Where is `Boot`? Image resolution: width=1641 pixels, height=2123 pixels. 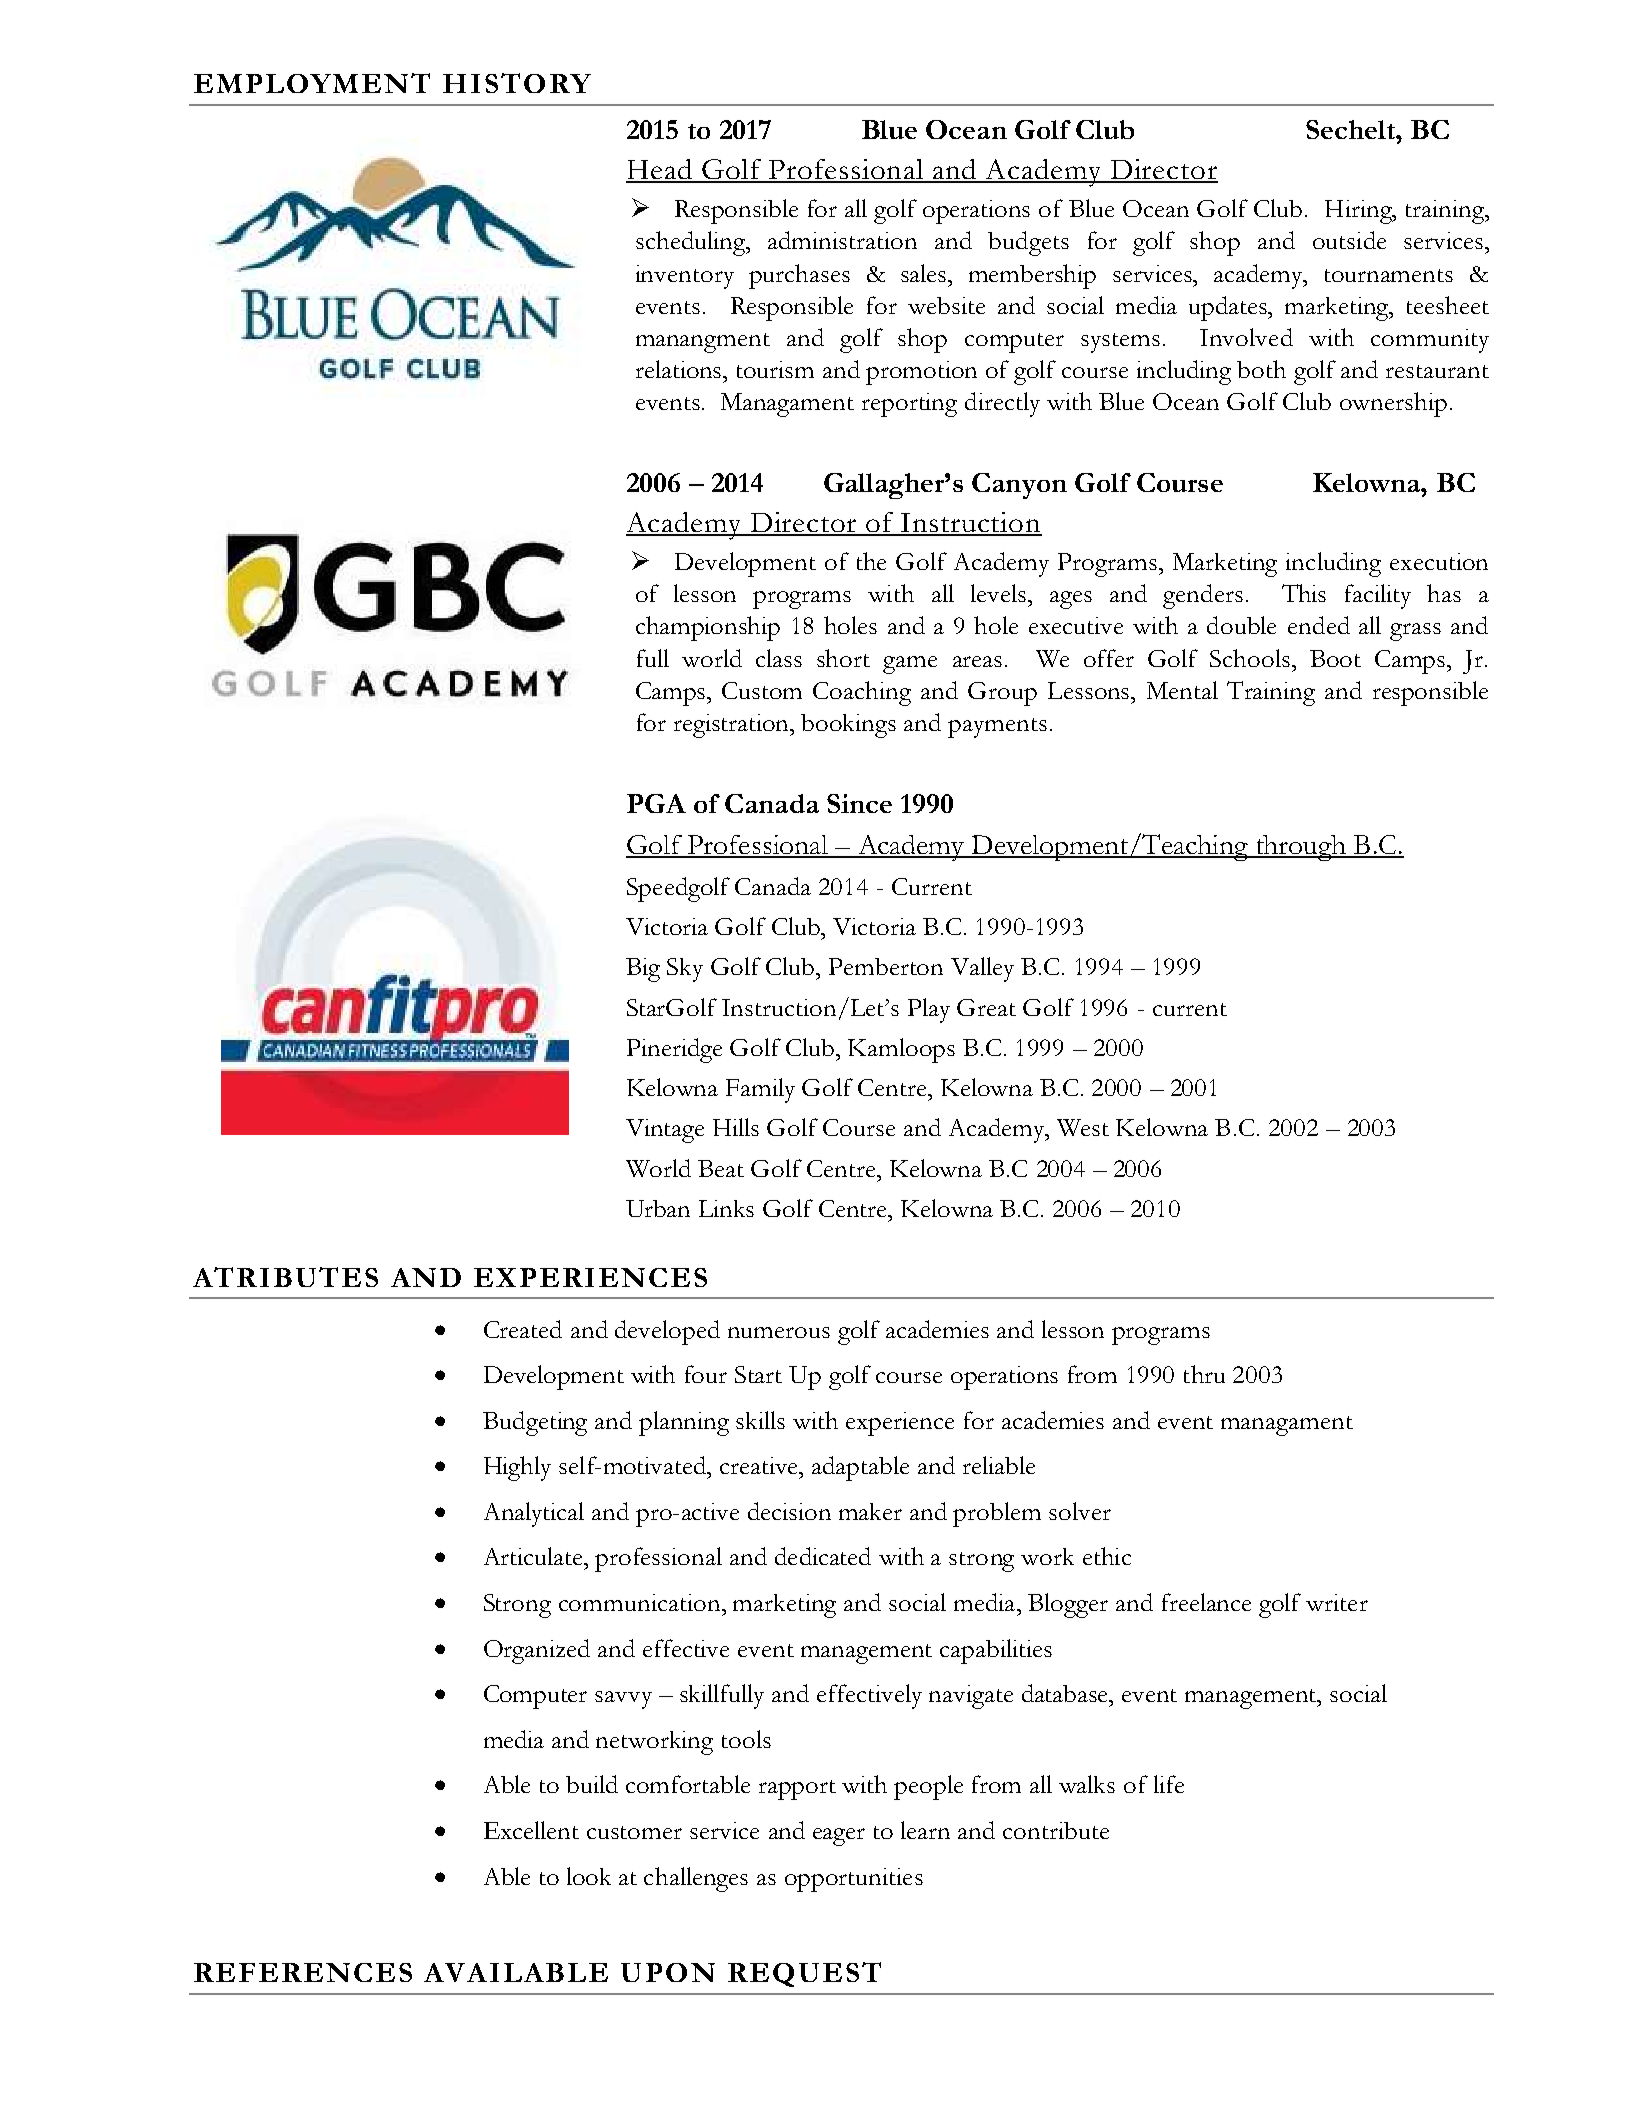
Boot is located at coordinates (1335, 658).
